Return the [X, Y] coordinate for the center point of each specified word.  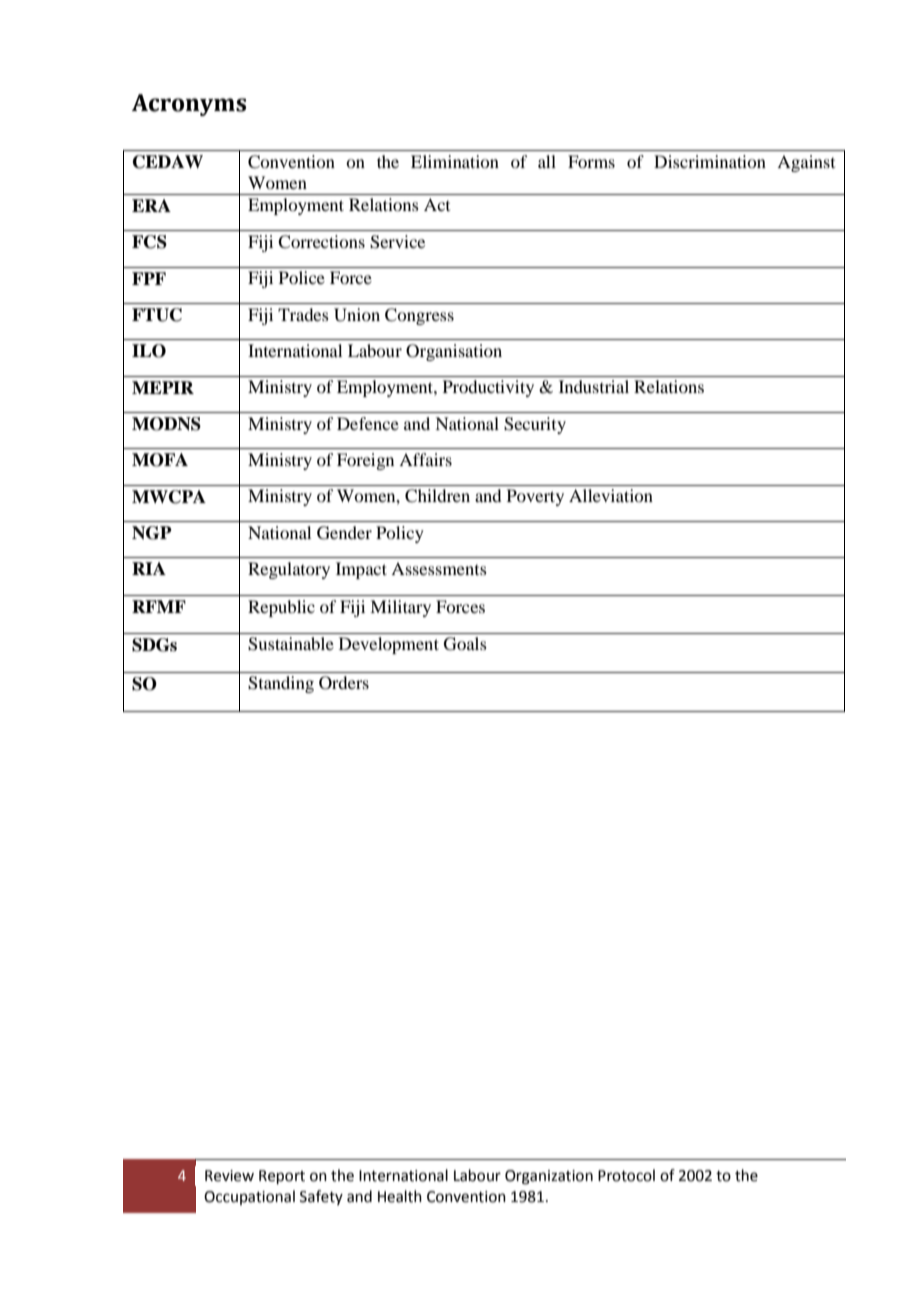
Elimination [455, 161]
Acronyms [189, 105]
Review [229, 1176]
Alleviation [611, 495]
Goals [465, 644]
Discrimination [710, 161]
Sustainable [291, 644]
